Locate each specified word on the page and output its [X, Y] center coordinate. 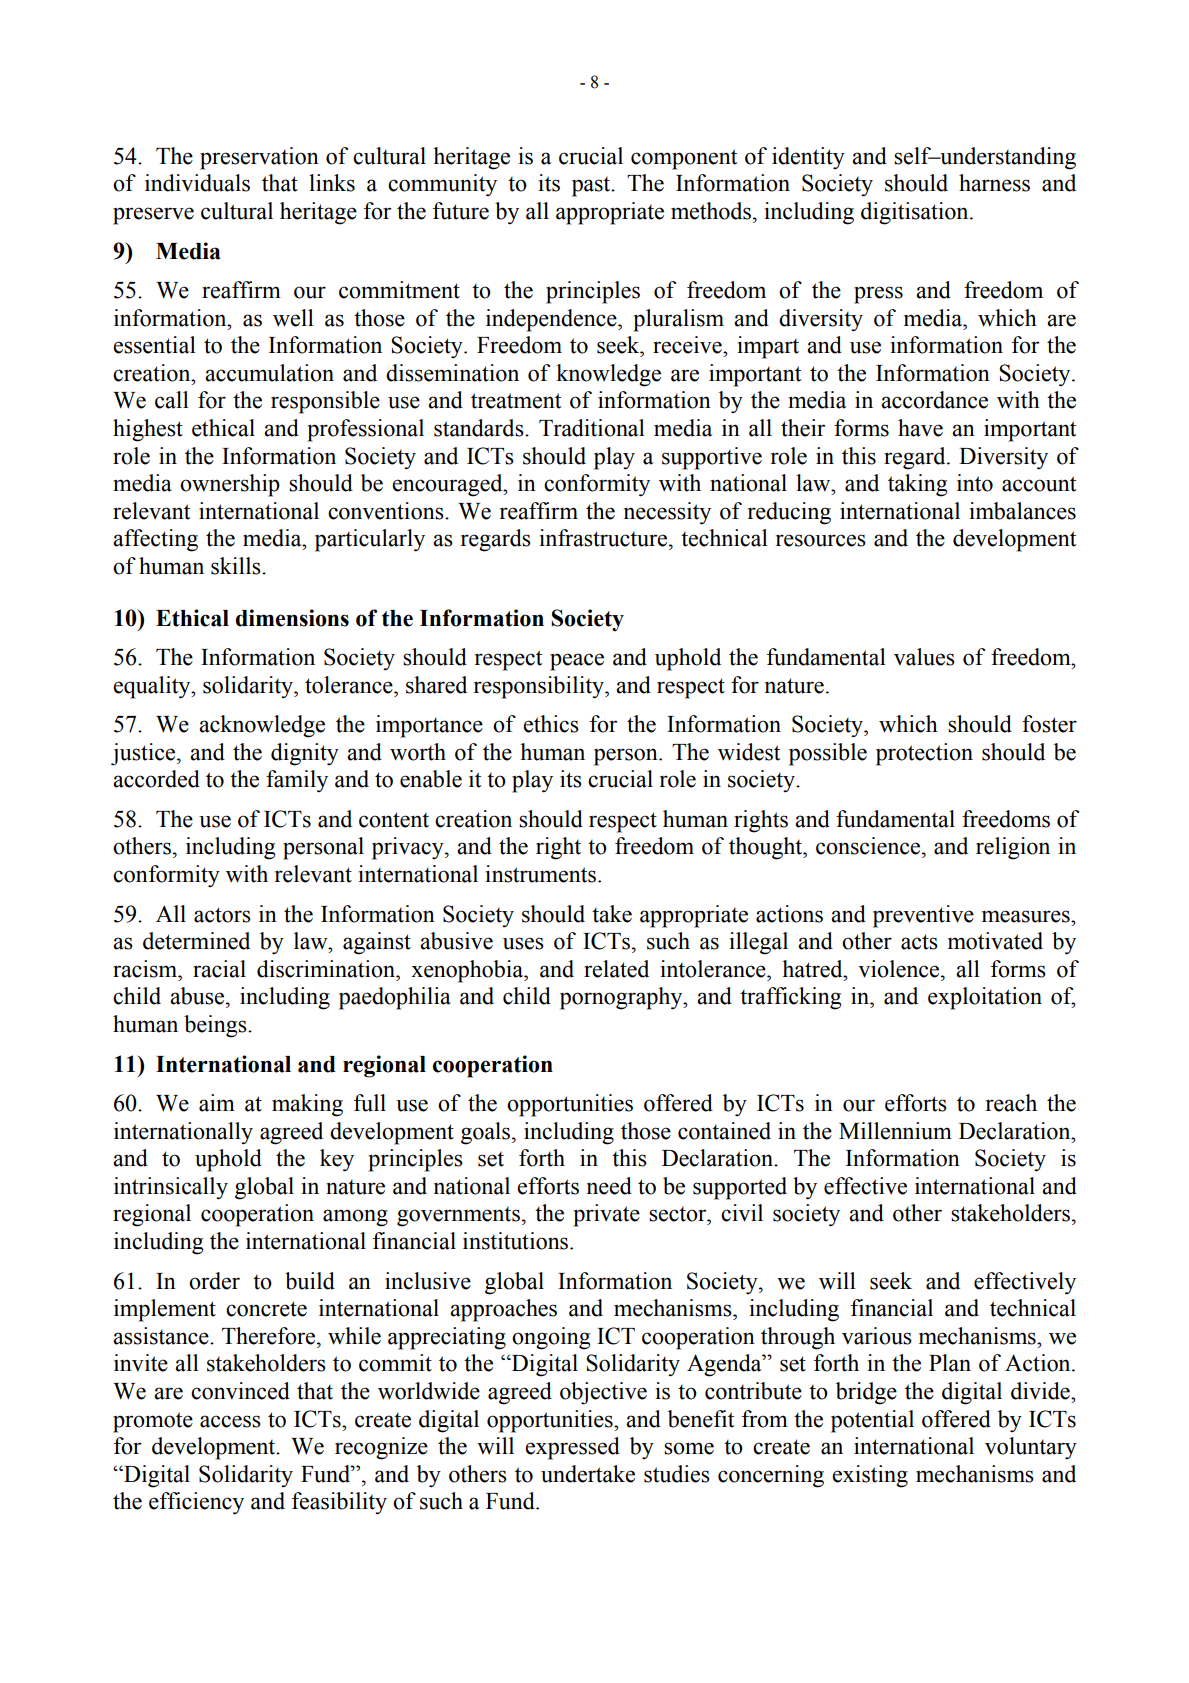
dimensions [292, 618]
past [592, 187]
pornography [622, 998]
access [230, 1421]
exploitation [985, 998]
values [924, 657]
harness [994, 183]
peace [577, 662]
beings [216, 1026]
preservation [259, 158]
